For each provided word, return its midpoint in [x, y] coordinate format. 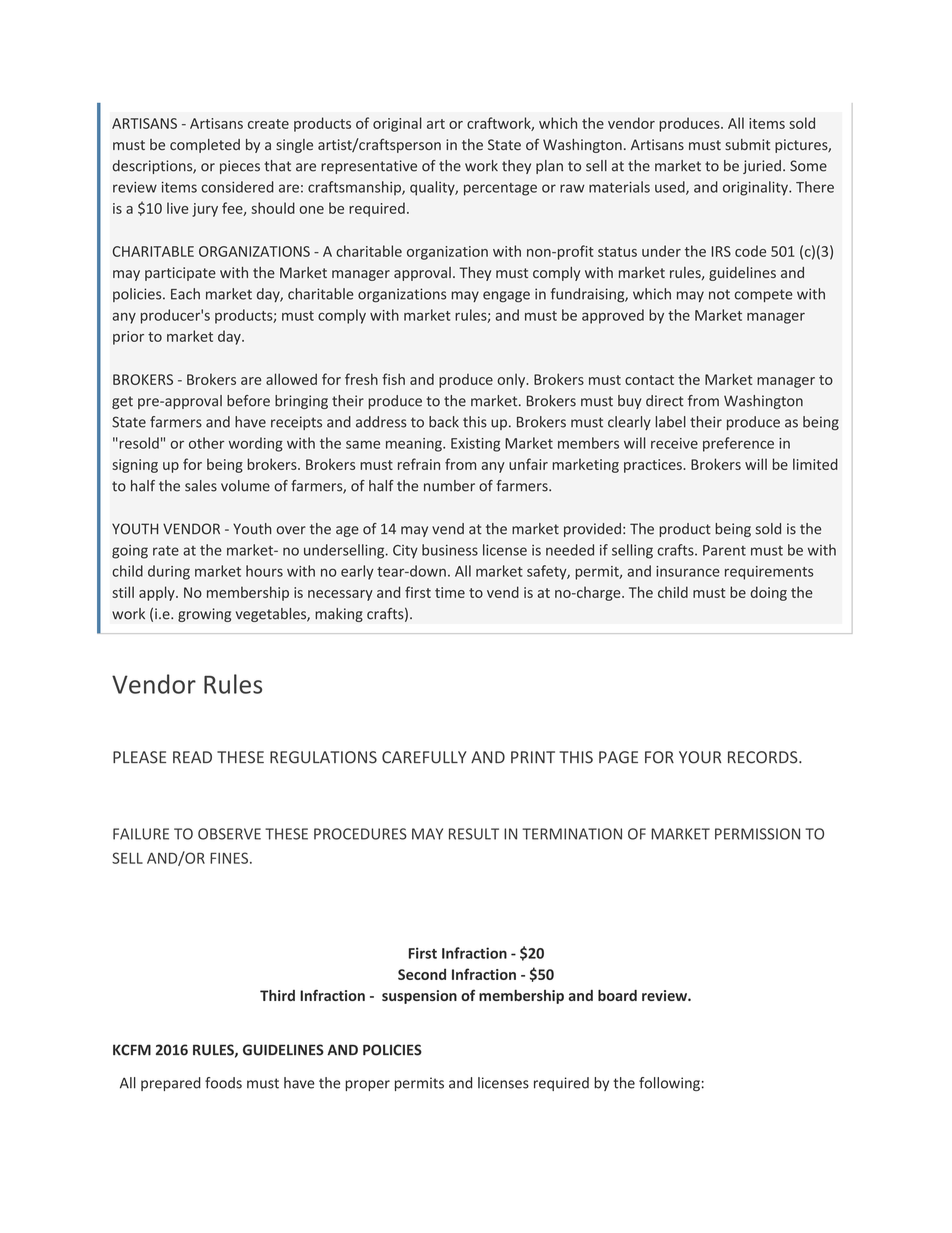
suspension [419, 997]
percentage [500, 189]
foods [223, 1083]
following [669, 1084]
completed [205, 146]
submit [747, 144]
